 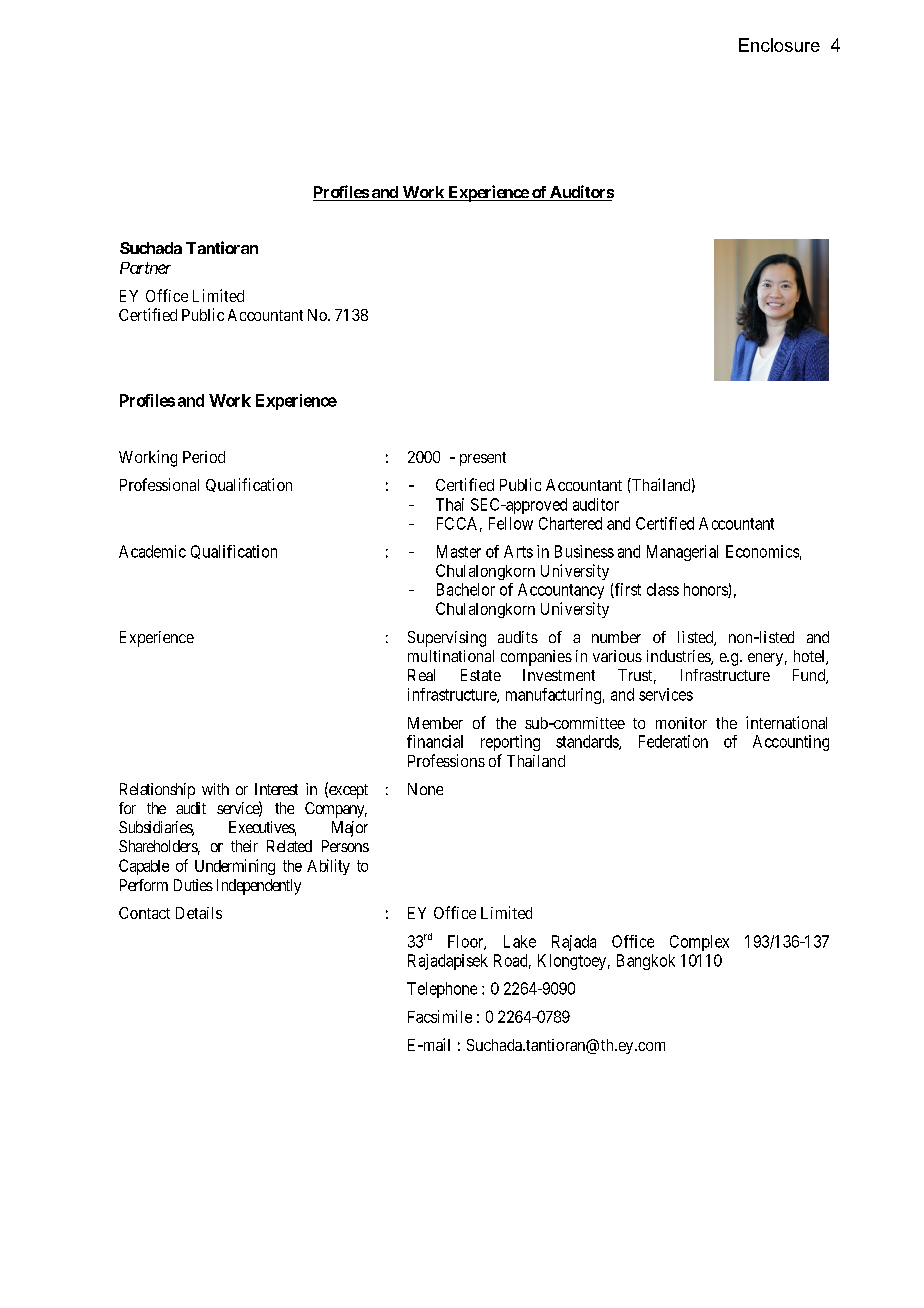 I want to click on Details, so click(x=199, y=913).
